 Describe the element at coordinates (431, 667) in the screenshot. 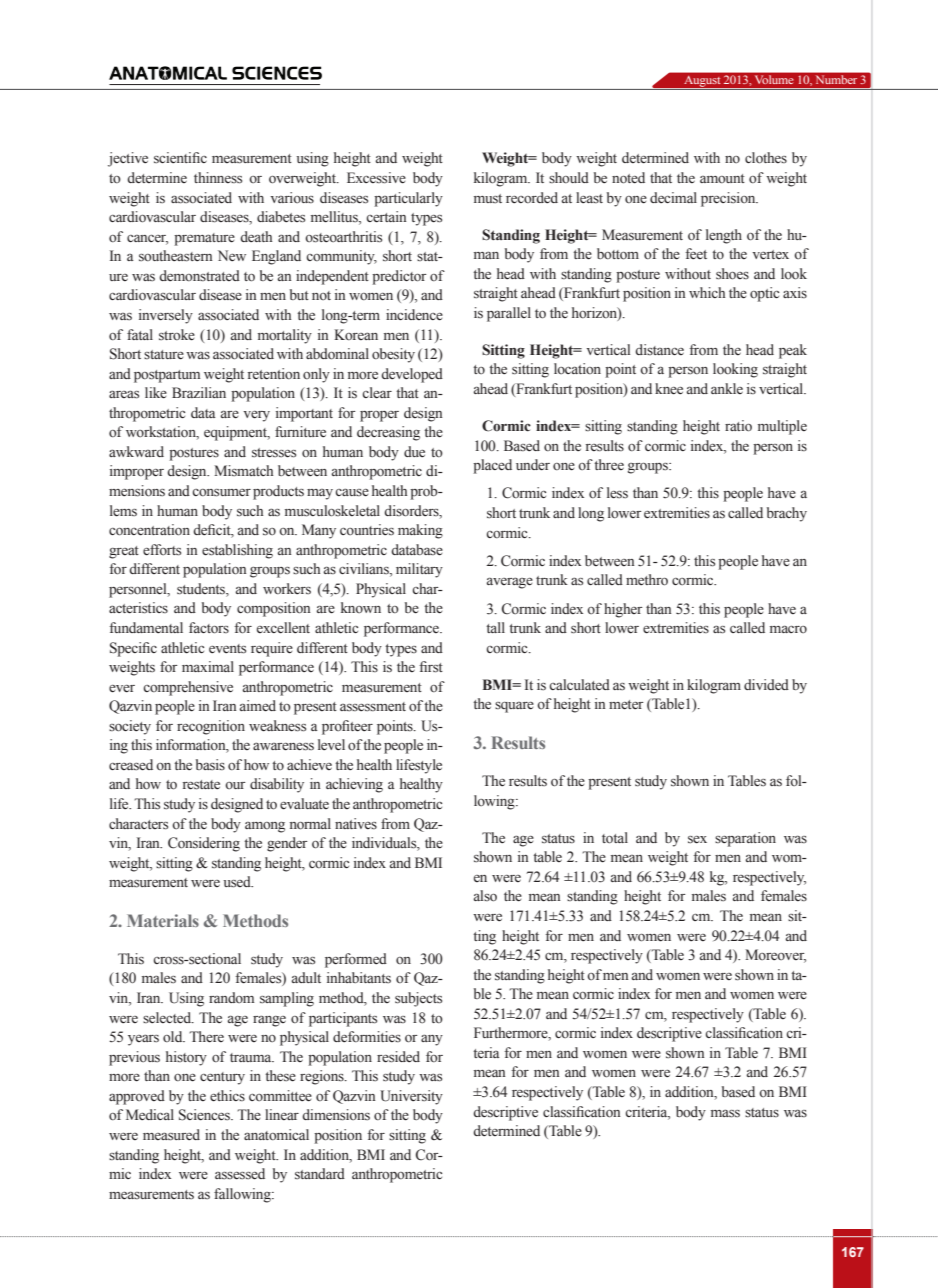

I see `first` at that location.
